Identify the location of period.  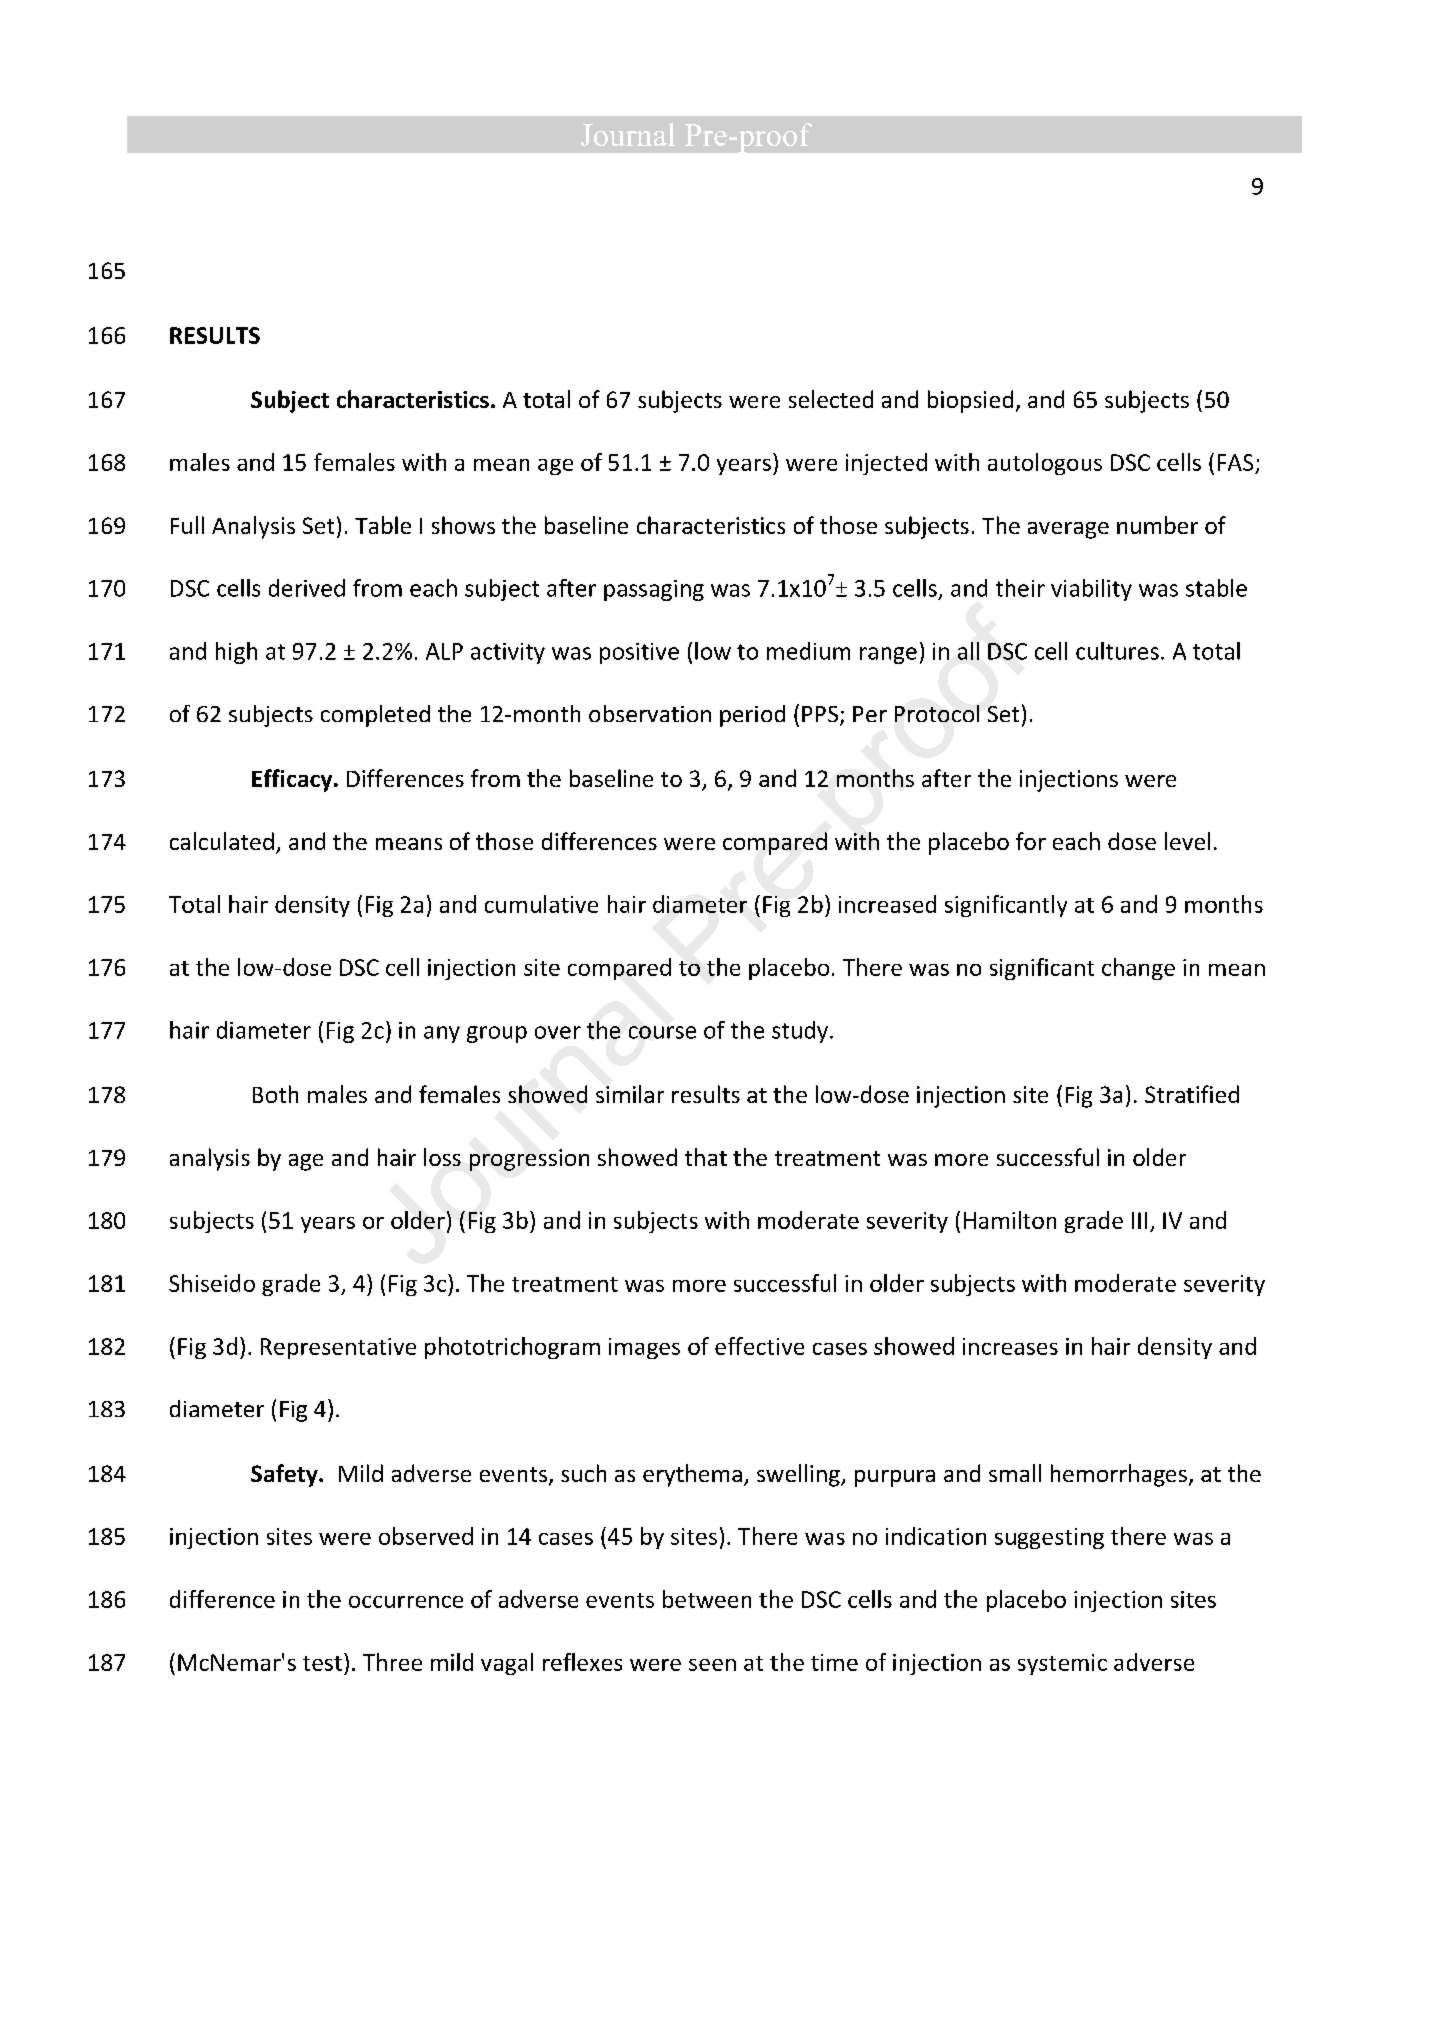
(752, 716).
